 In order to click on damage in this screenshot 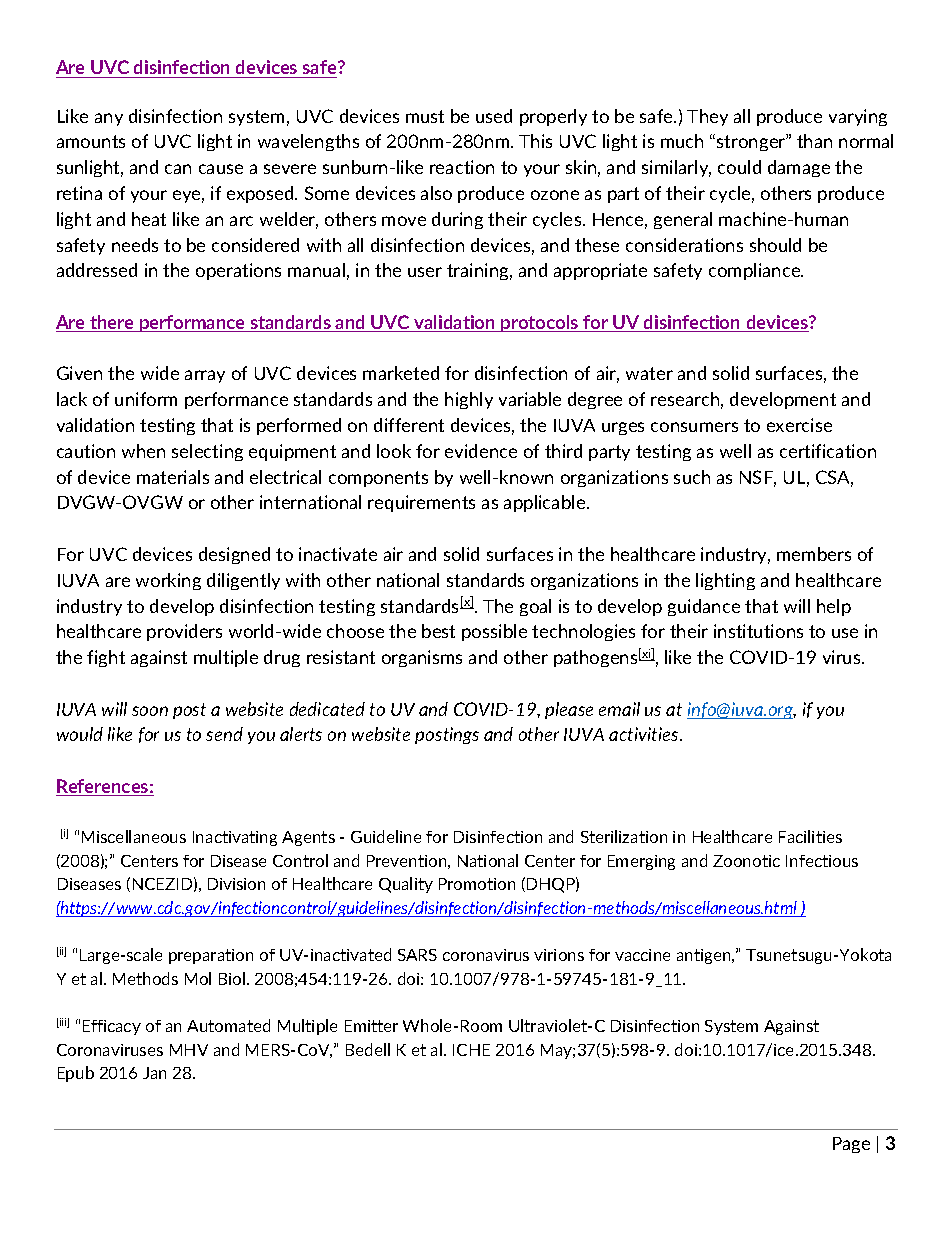, I will do `click(799, 168)`.
